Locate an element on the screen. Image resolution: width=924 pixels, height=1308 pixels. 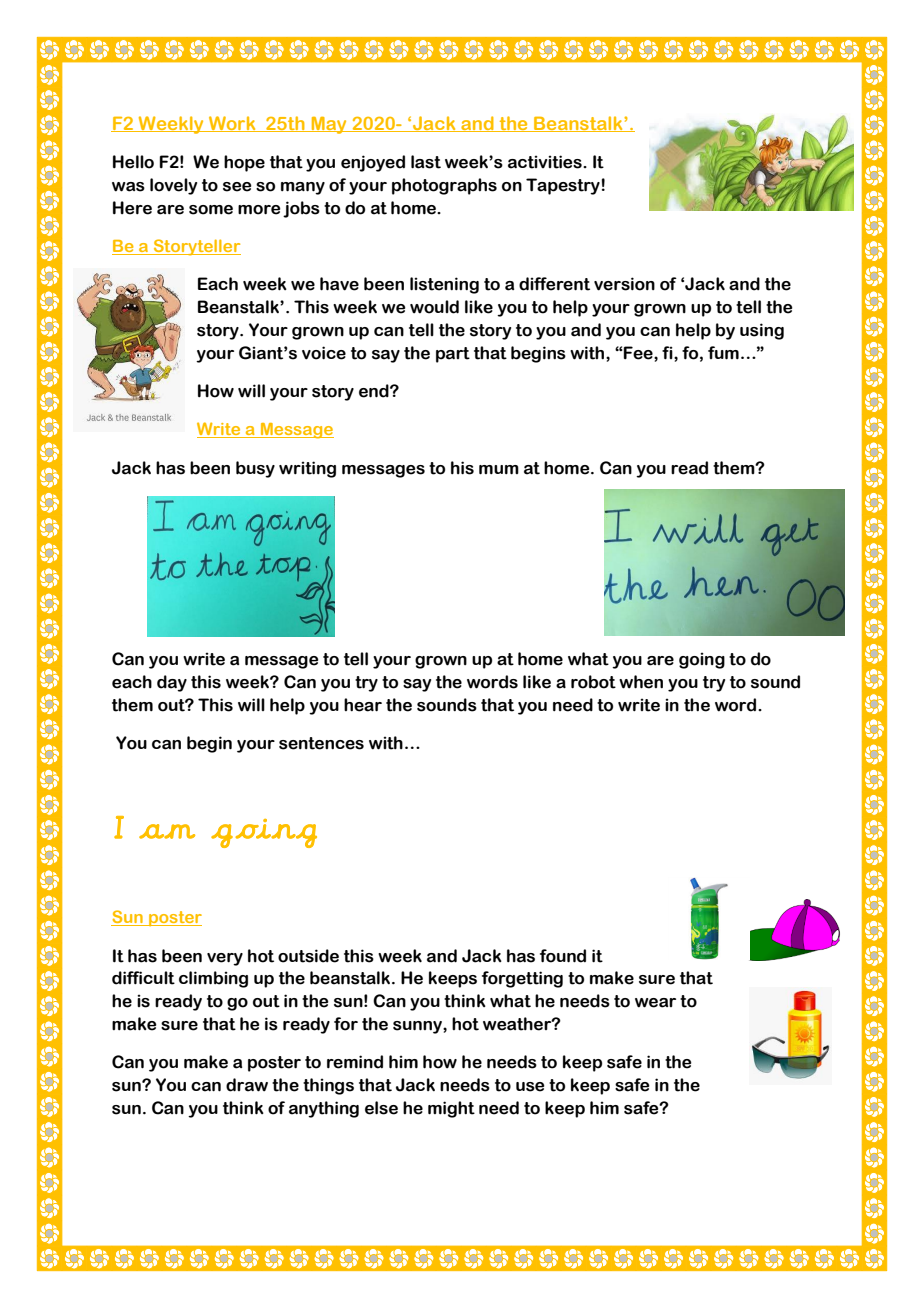
hear is located at coordinates (363, 705).
